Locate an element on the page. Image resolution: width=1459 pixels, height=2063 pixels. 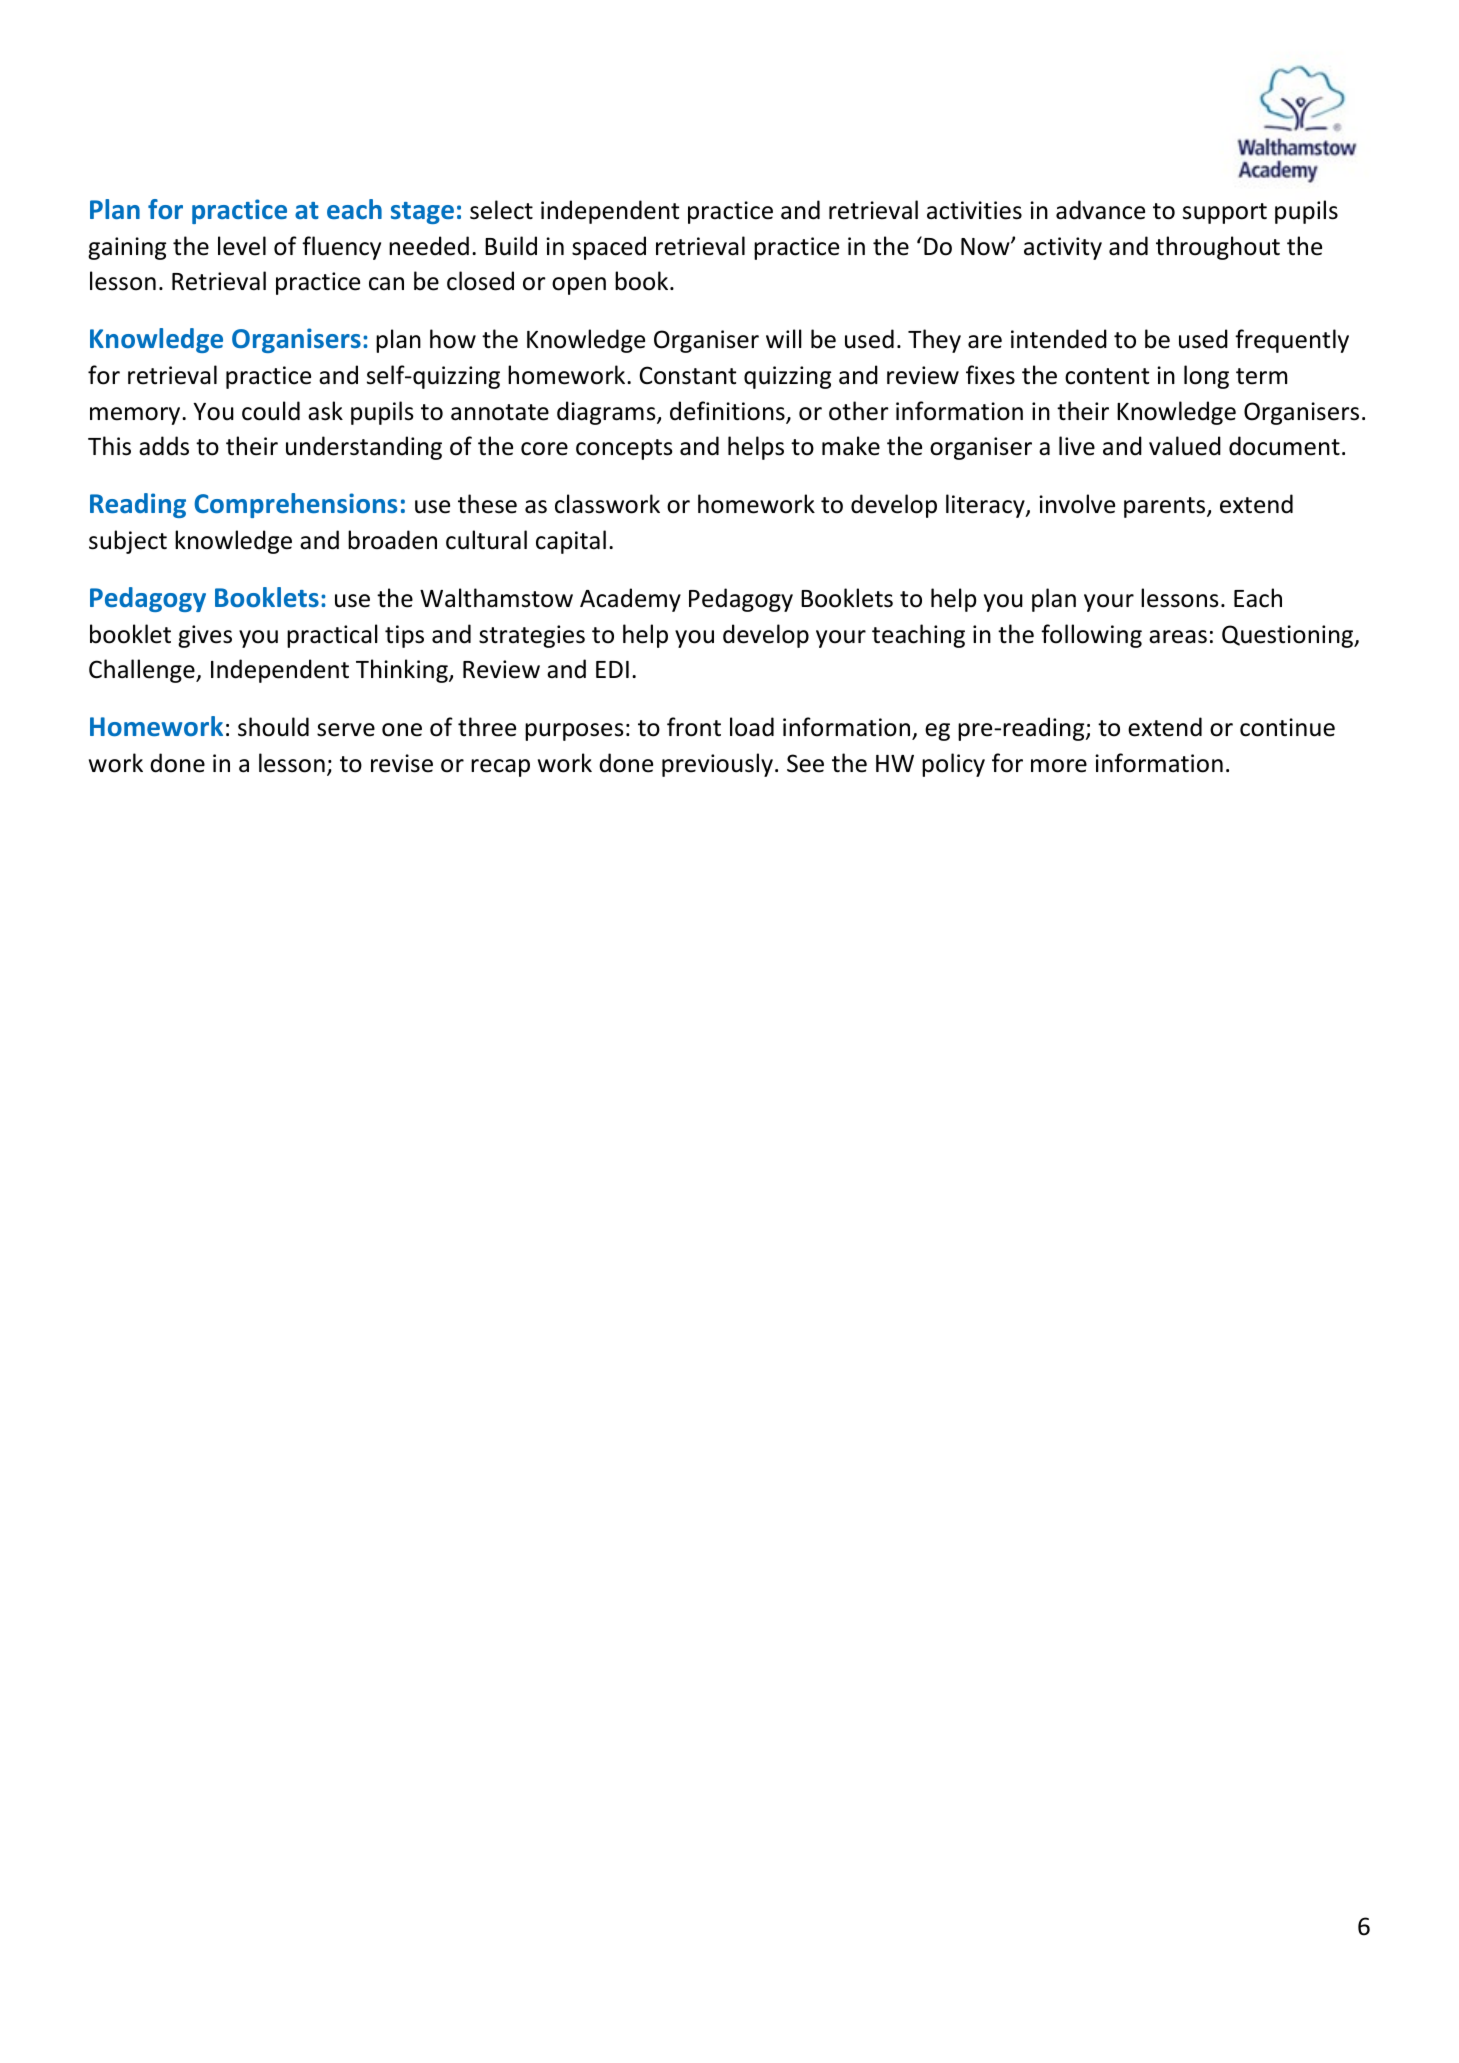
Comprehensions is located at coordinates (295, 505).
